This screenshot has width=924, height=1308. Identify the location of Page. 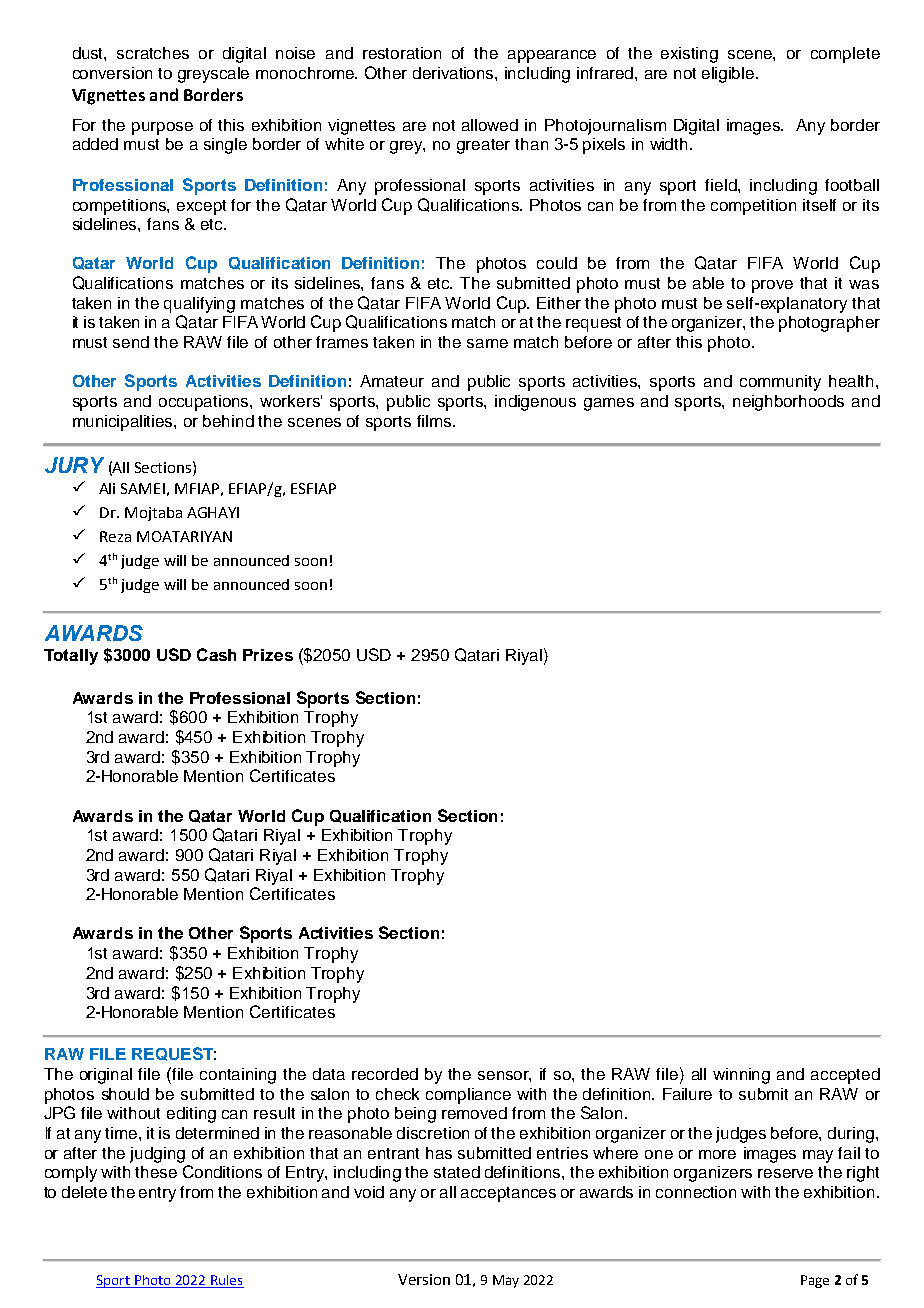
(815, 1281).
